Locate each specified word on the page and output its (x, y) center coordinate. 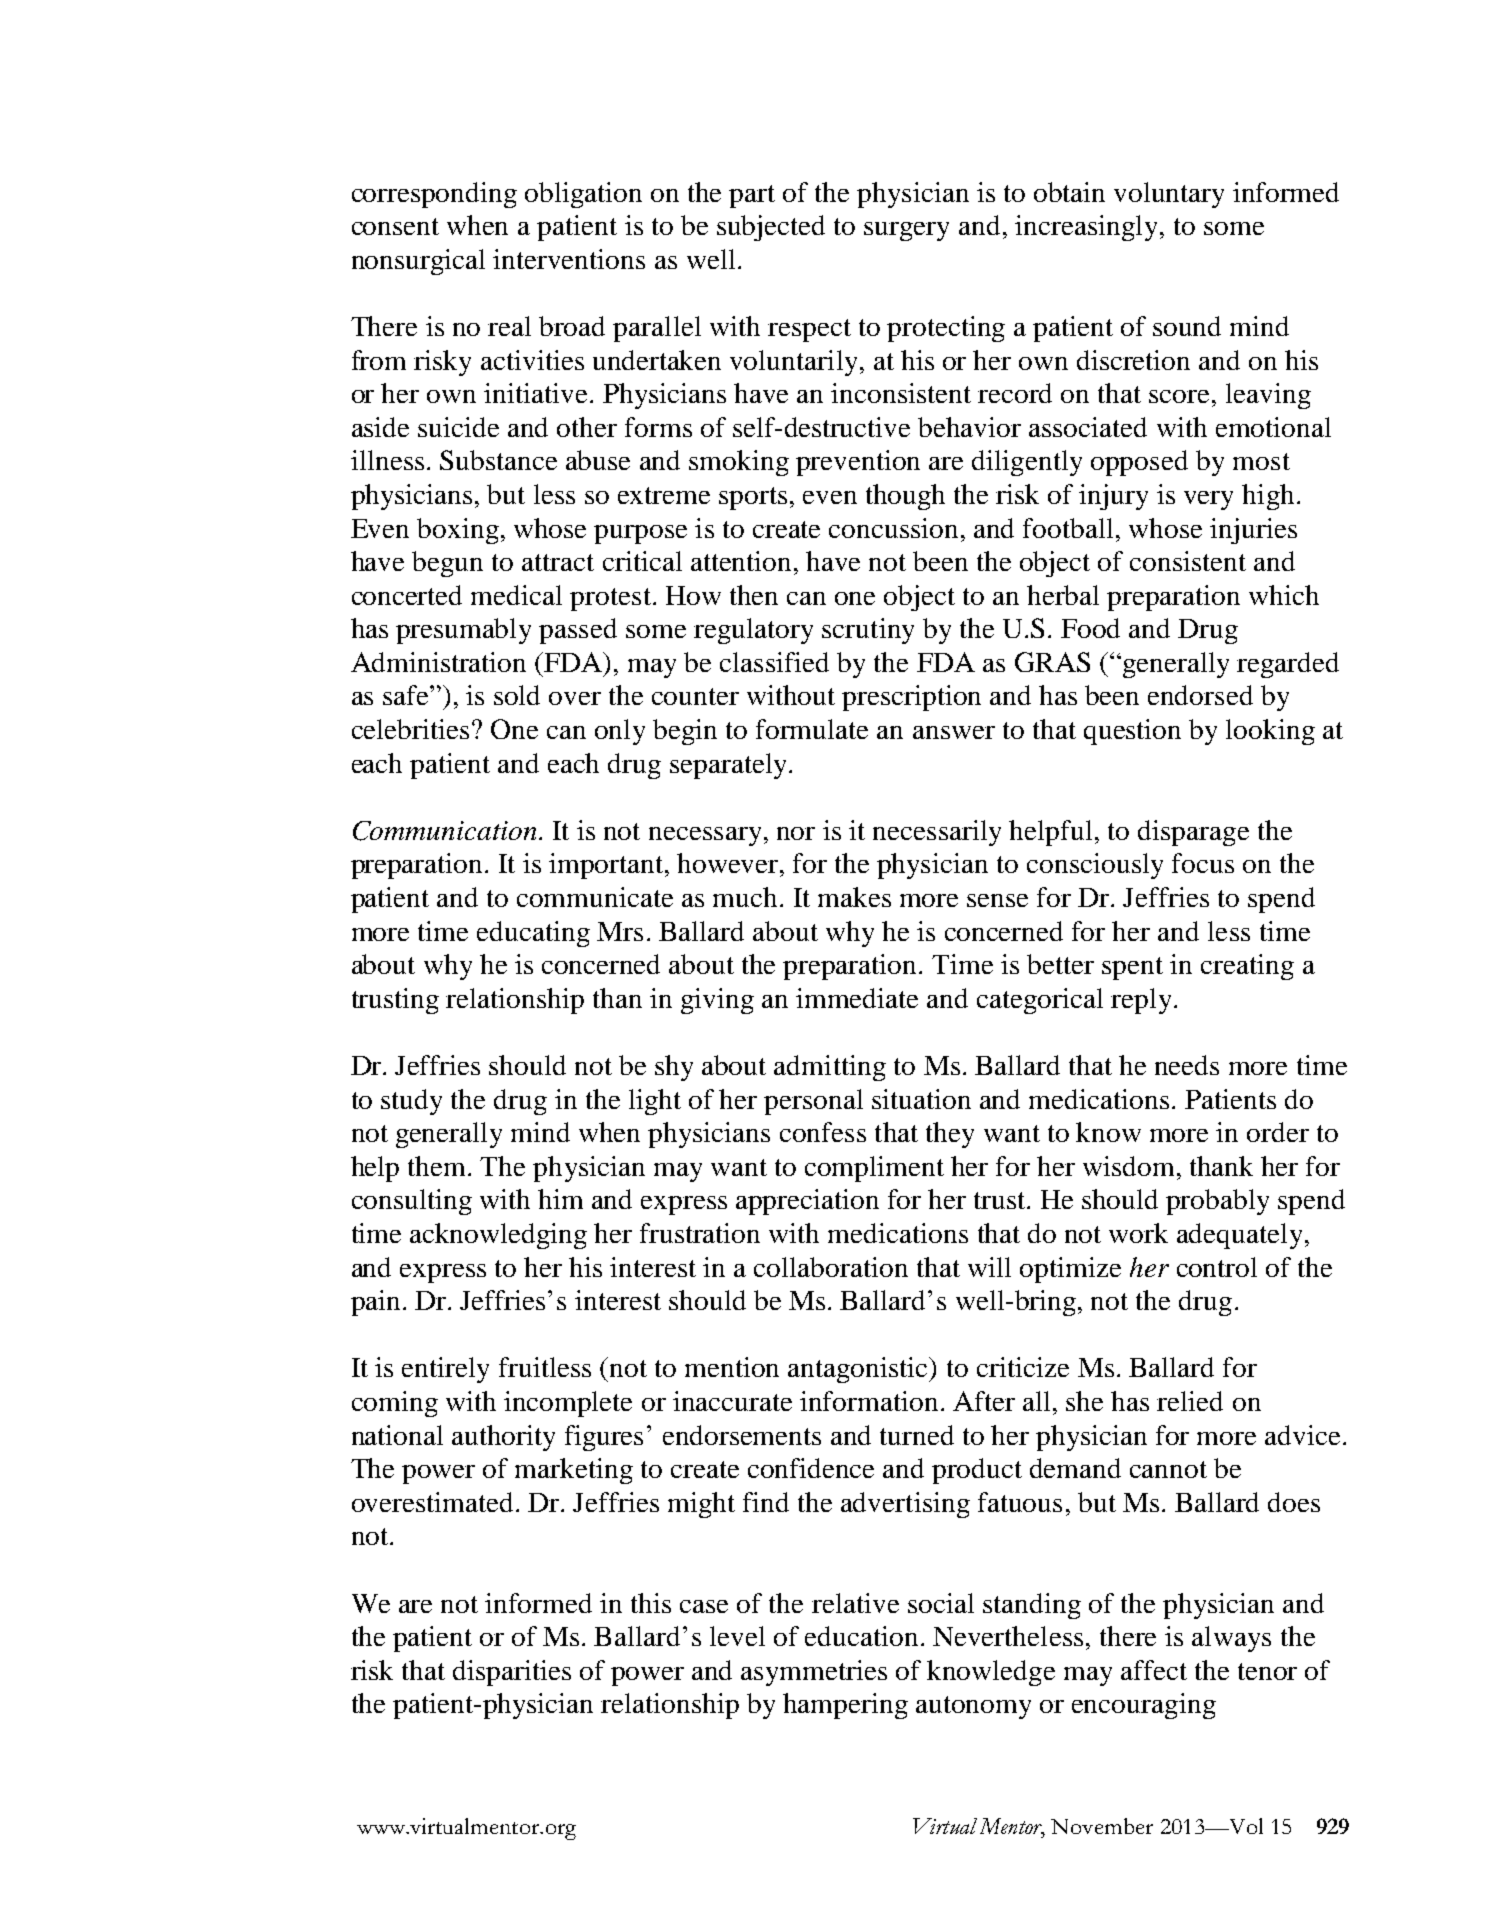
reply (1141, 1001)
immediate (857, 998)
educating (533, 934)
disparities (512, 1673)
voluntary (1169, 195)
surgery (906, 231)
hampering (845, 1706)
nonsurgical (418, 262)
